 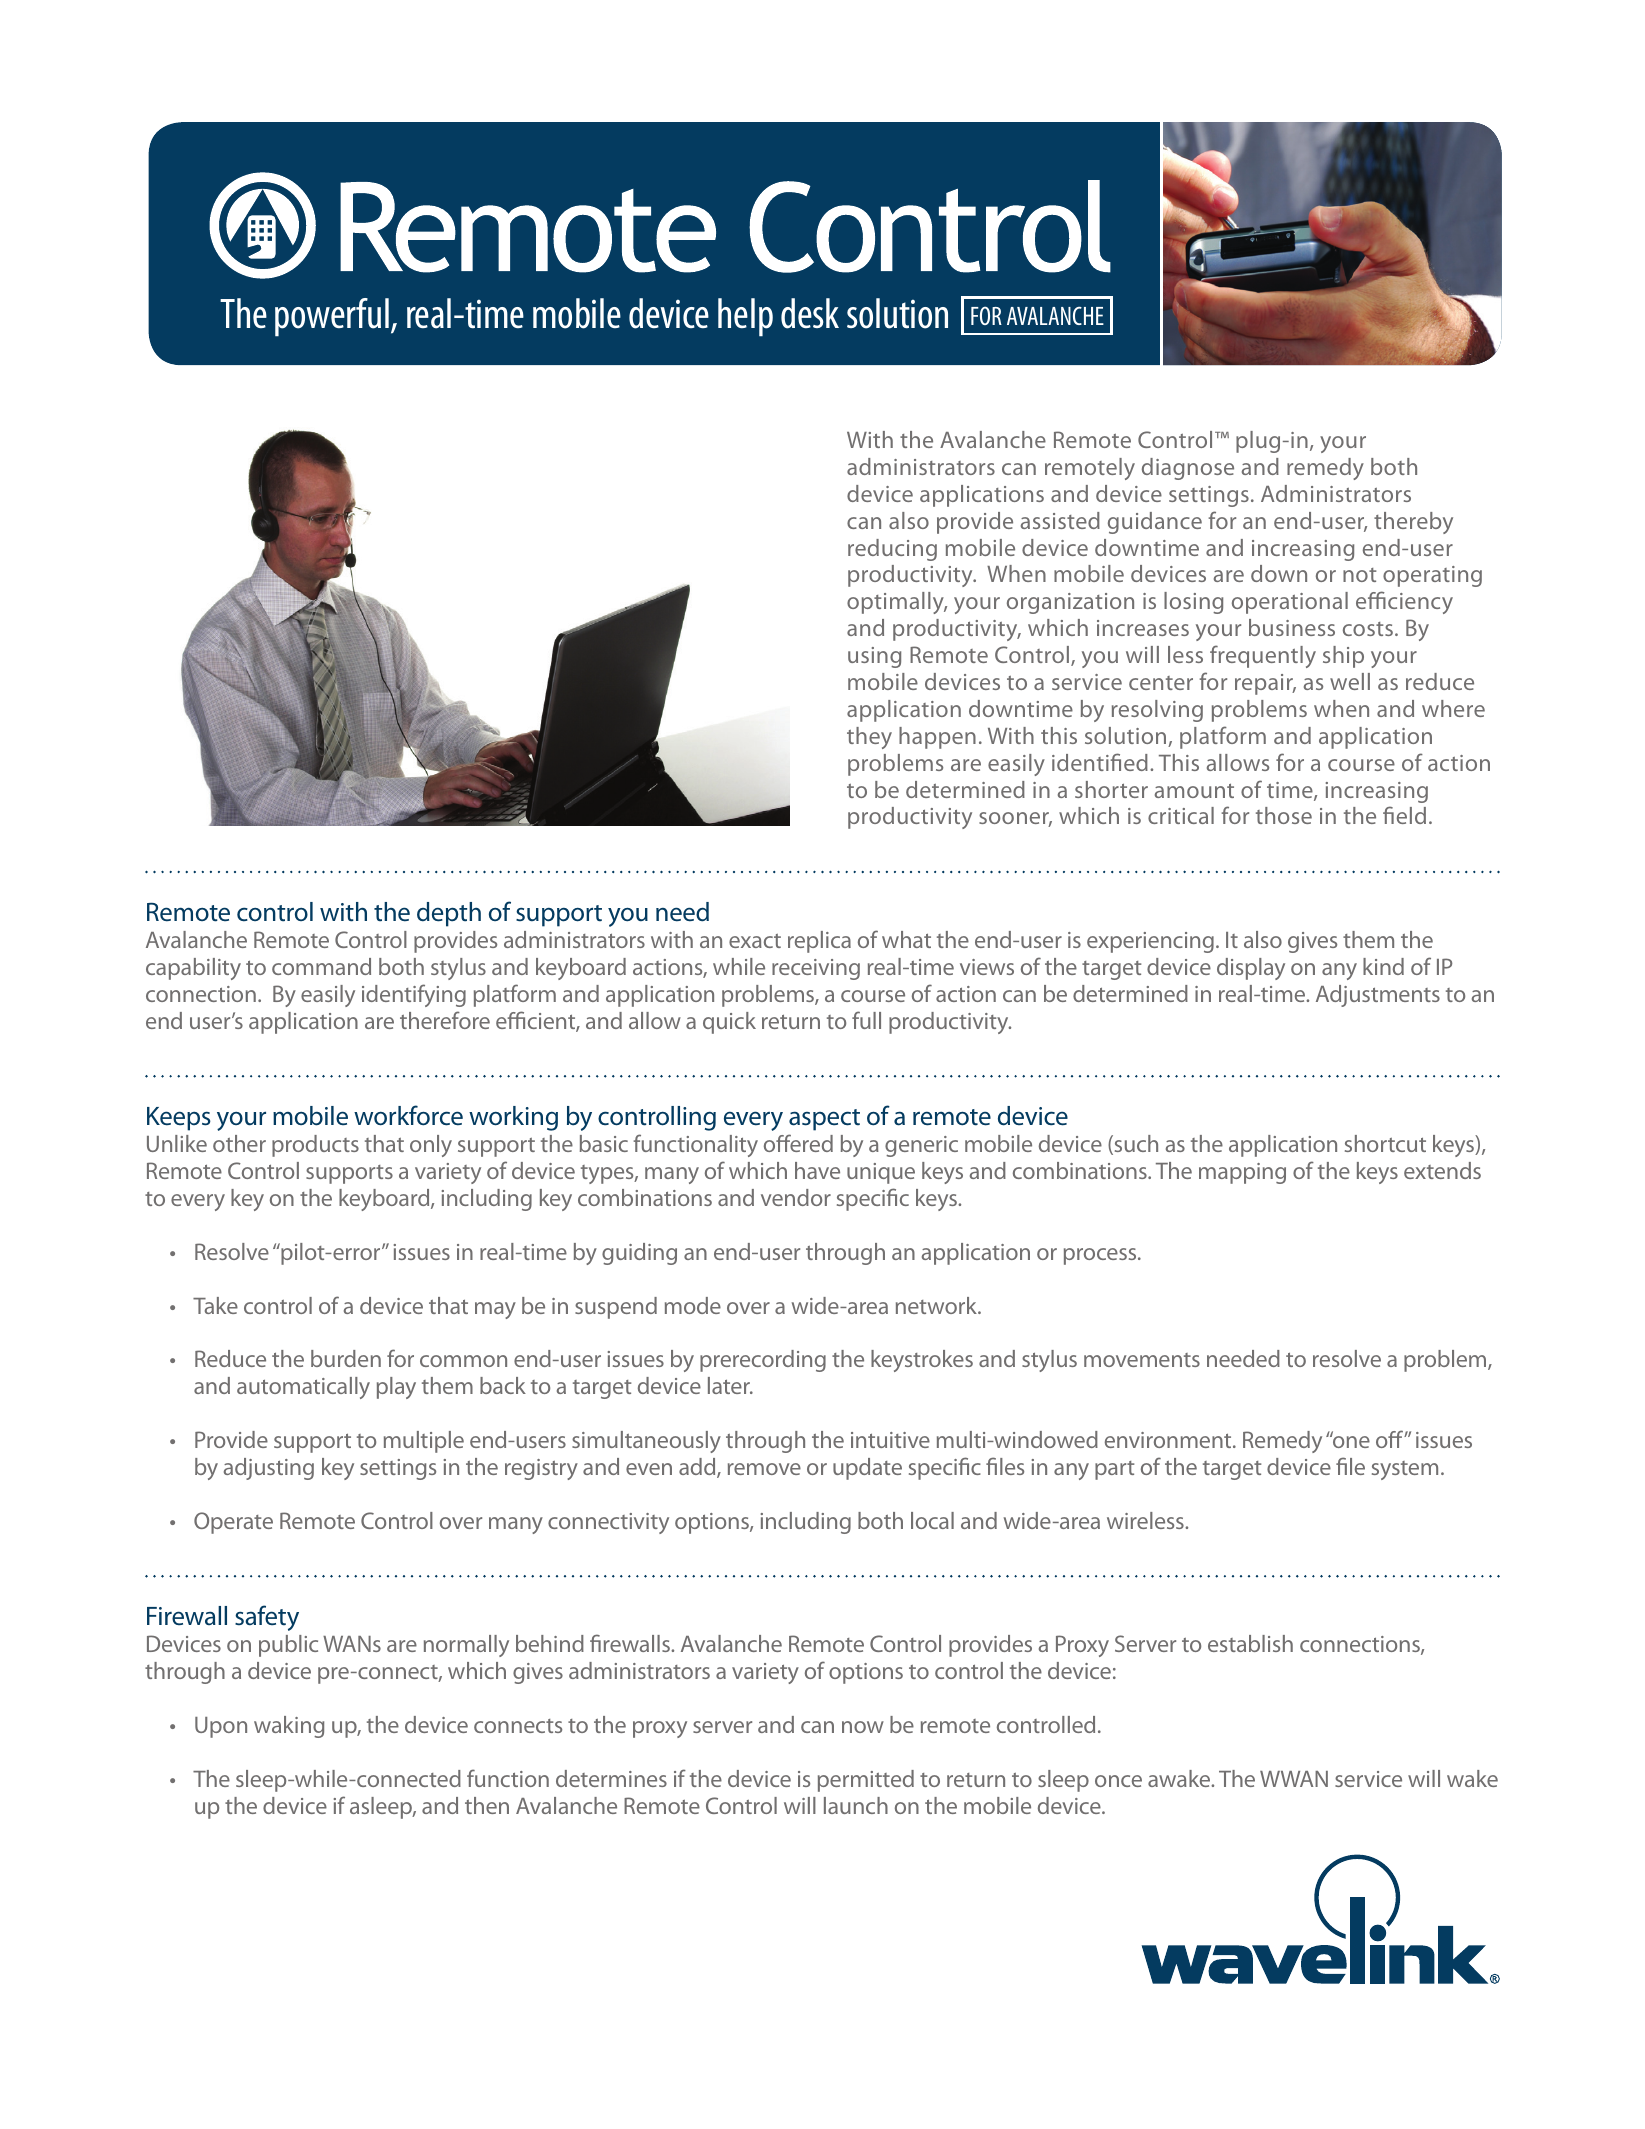 I want to click on diagnose, so click(x=1188, y=469).
